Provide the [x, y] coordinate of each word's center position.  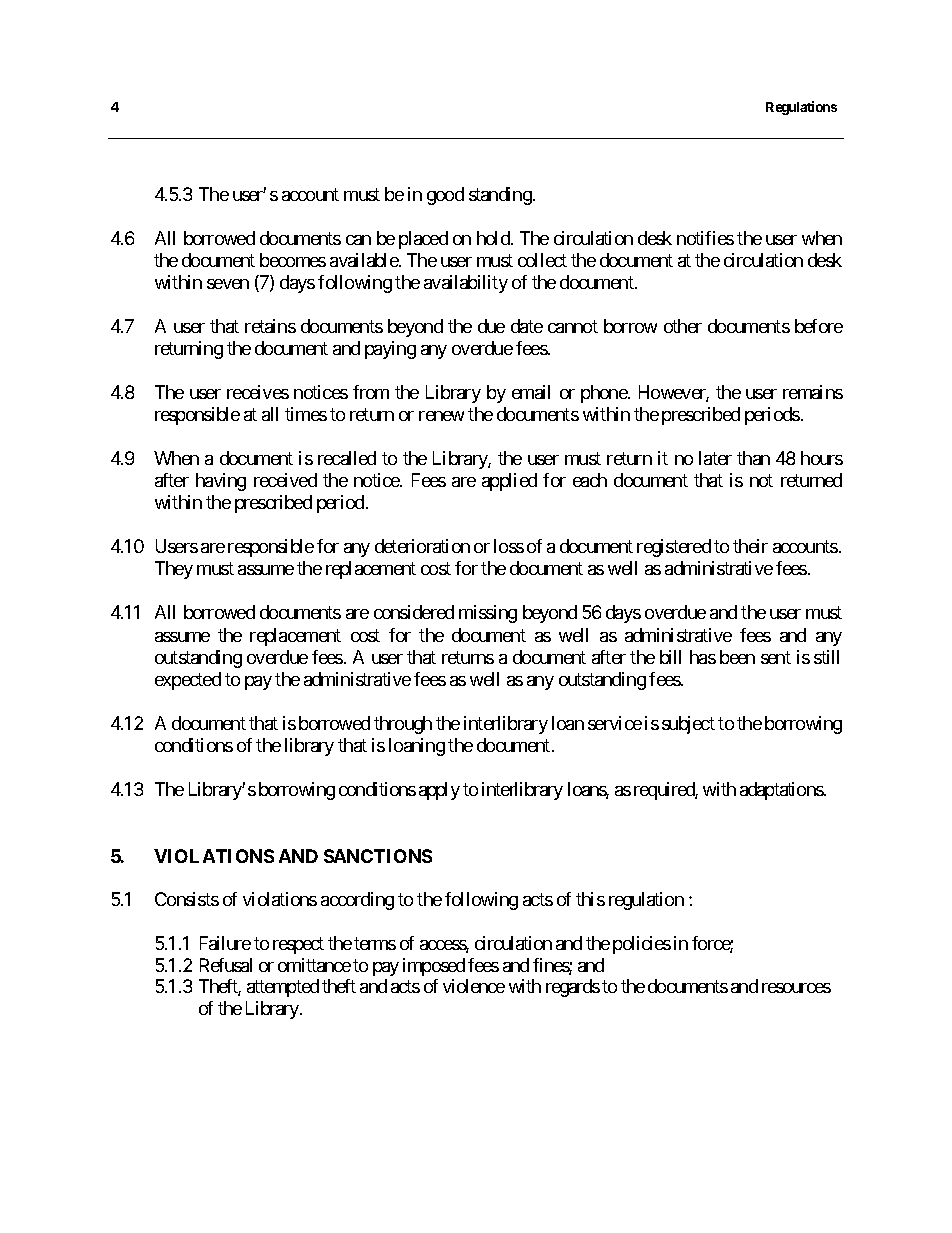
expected [188, 681]
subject [688, 725]
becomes [293, 260]
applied [509, 482]
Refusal [226, 965]
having [221, 482]
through [403, 725]
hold [494, 238]
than [753, 458]
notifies [705, 238]
